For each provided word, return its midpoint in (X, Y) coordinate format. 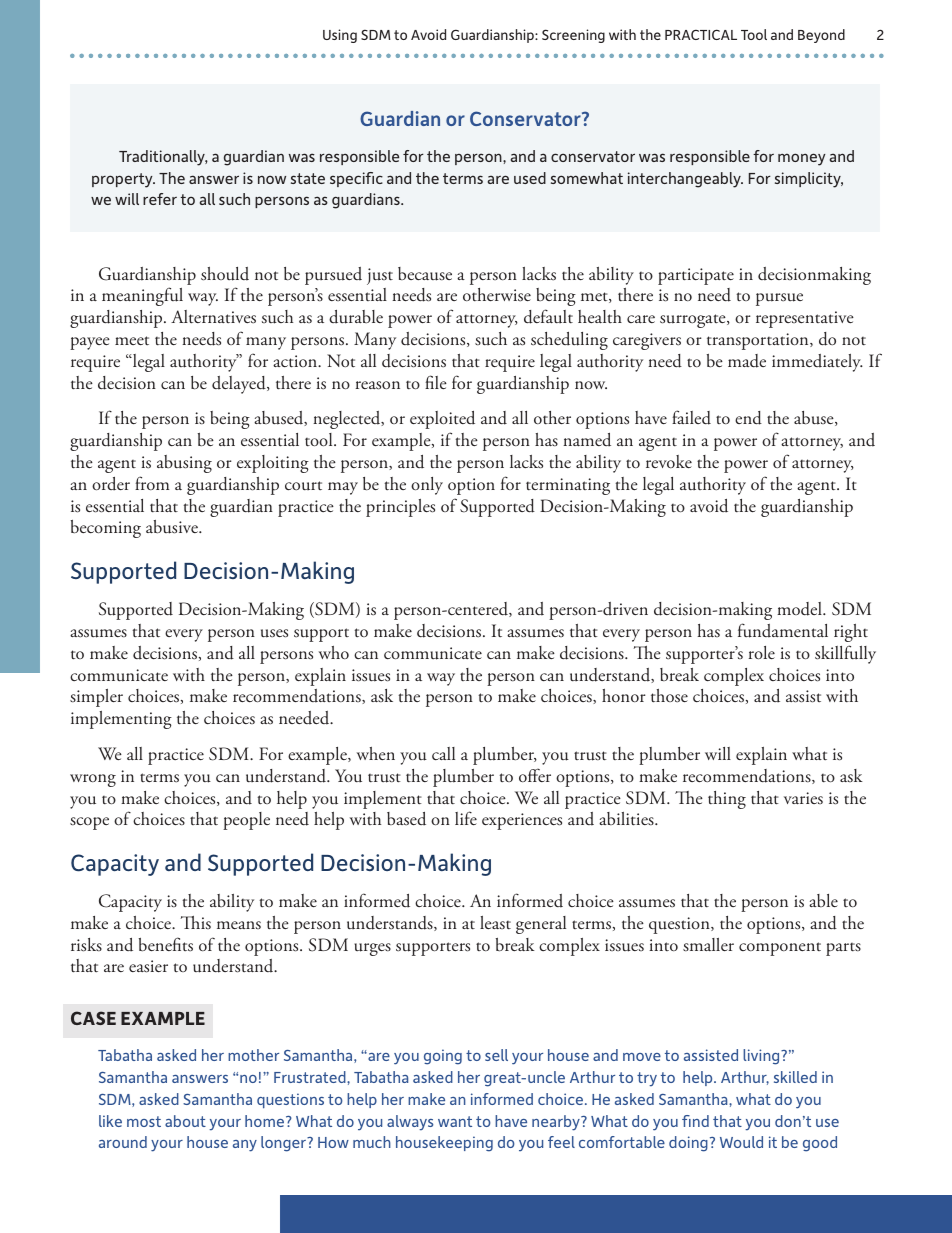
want (455, 1121)
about (185, 1121)
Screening (573, 36)
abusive (173, 527)
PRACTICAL (701, 34)
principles (400, 508)
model (800, 609)
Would (741, 1142)
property (123, 180)
